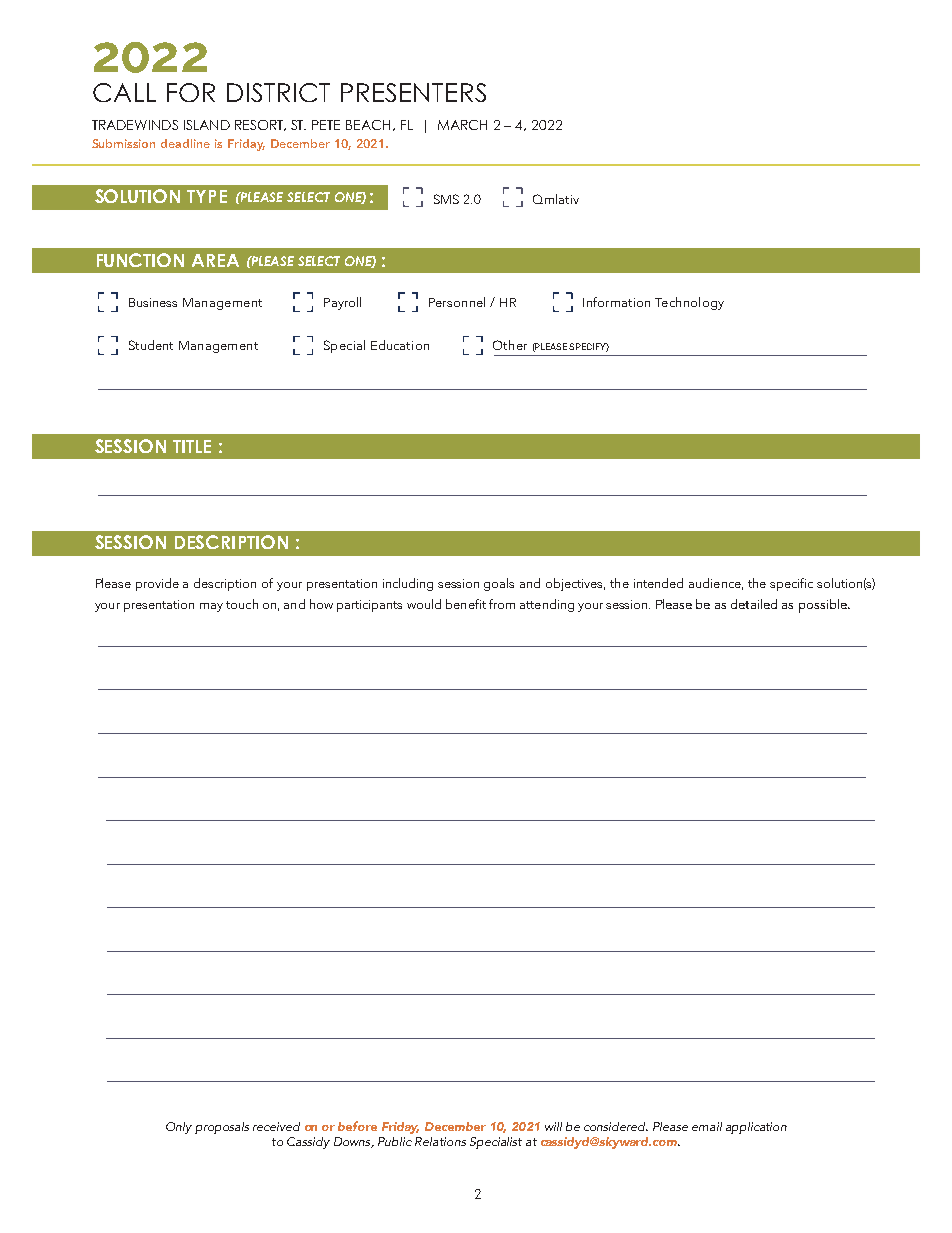 This screenshot has width=952, height=1233. What do you see at coordinates (791, 584) in the screenshot?
I see `specific` at bounding box center [791, 584].
